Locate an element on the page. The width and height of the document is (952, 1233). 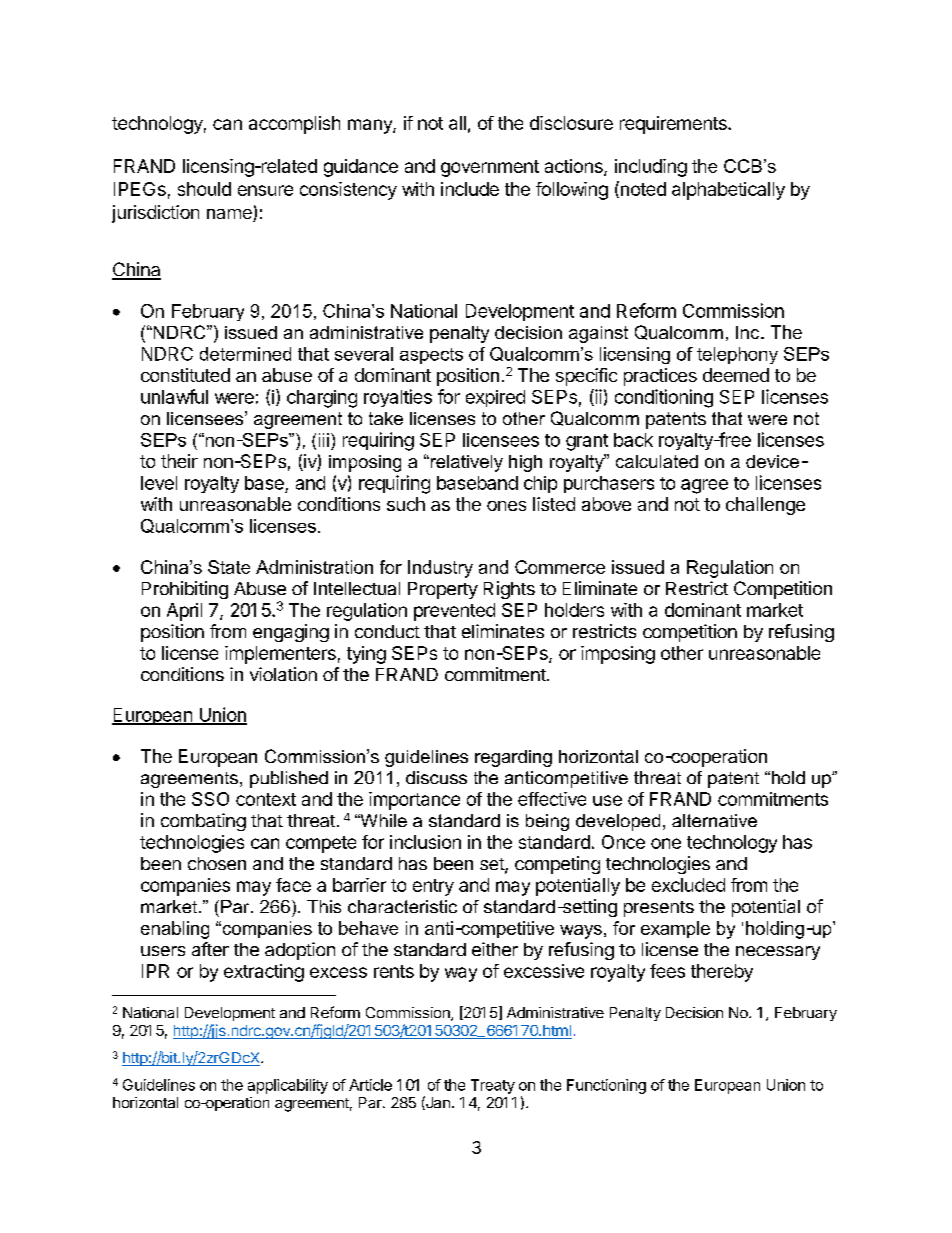
their is located at coordinates (179, 461).
